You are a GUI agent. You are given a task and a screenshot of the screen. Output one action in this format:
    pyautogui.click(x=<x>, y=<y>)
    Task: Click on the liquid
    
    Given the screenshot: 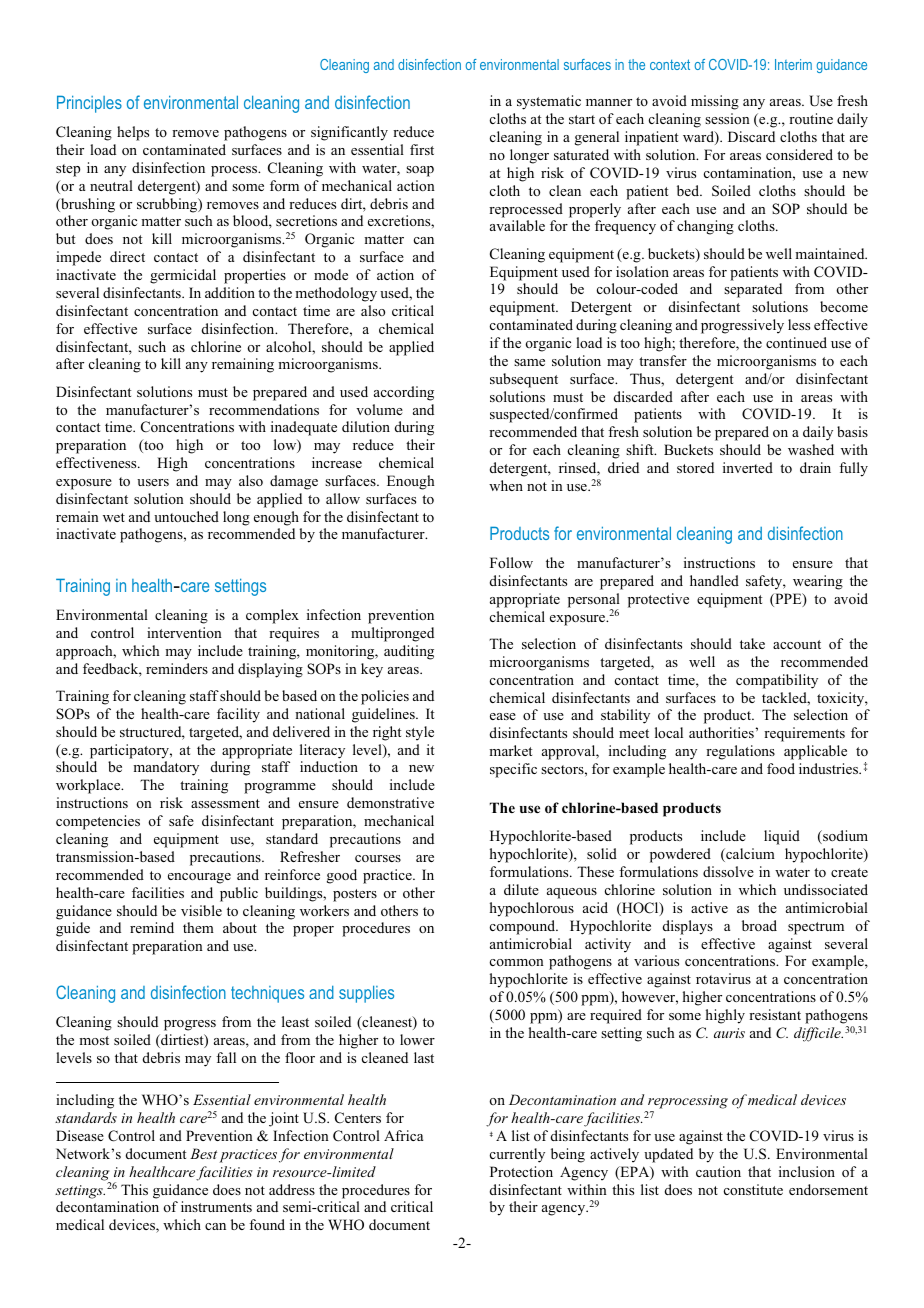 What is the action you would take?
    pyautogui.click(x=782, y=837)
